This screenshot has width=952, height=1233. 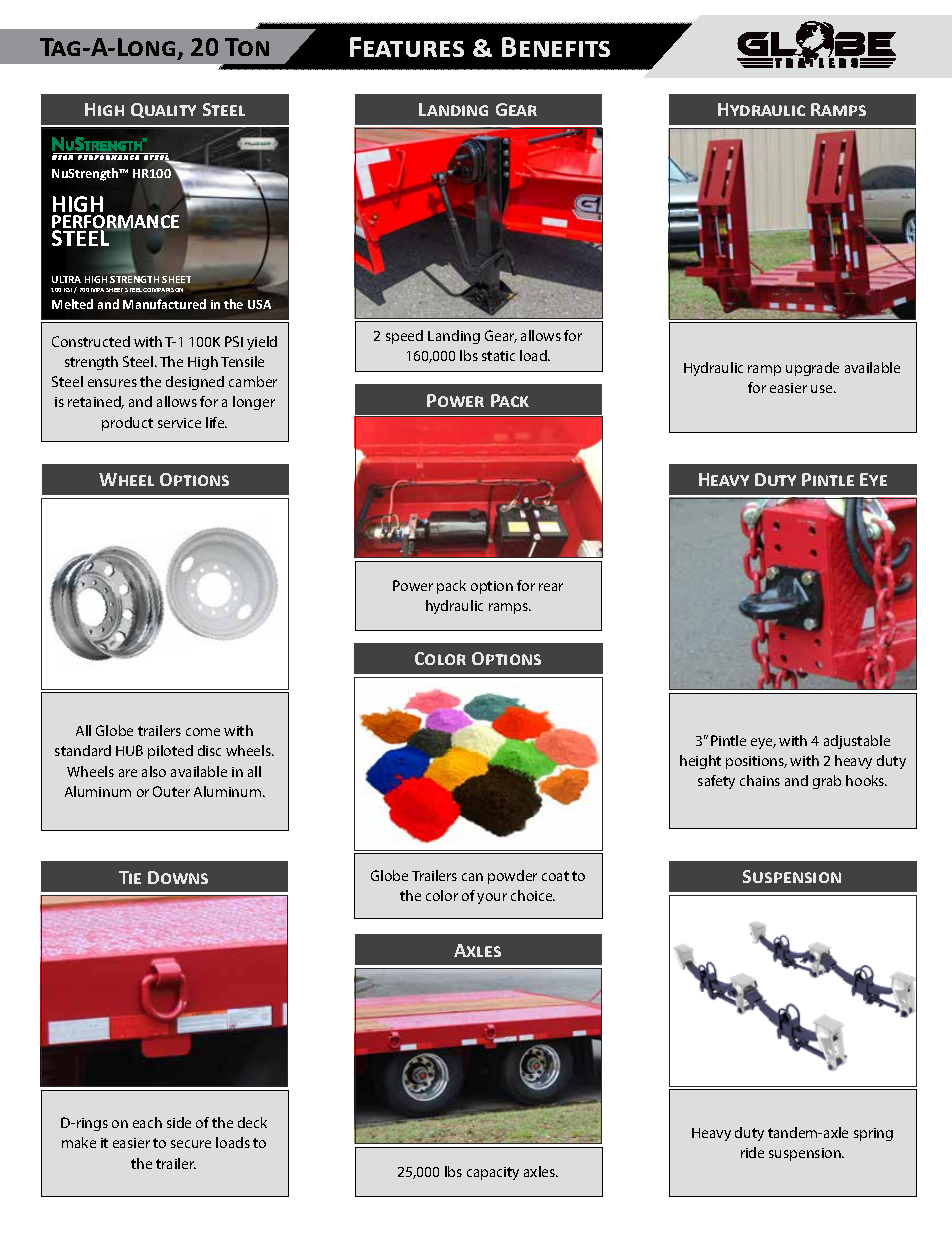 What do you see at coordinates (551, 587) in the screenshot?
I see `rear` at bounding box center [551, 587].
